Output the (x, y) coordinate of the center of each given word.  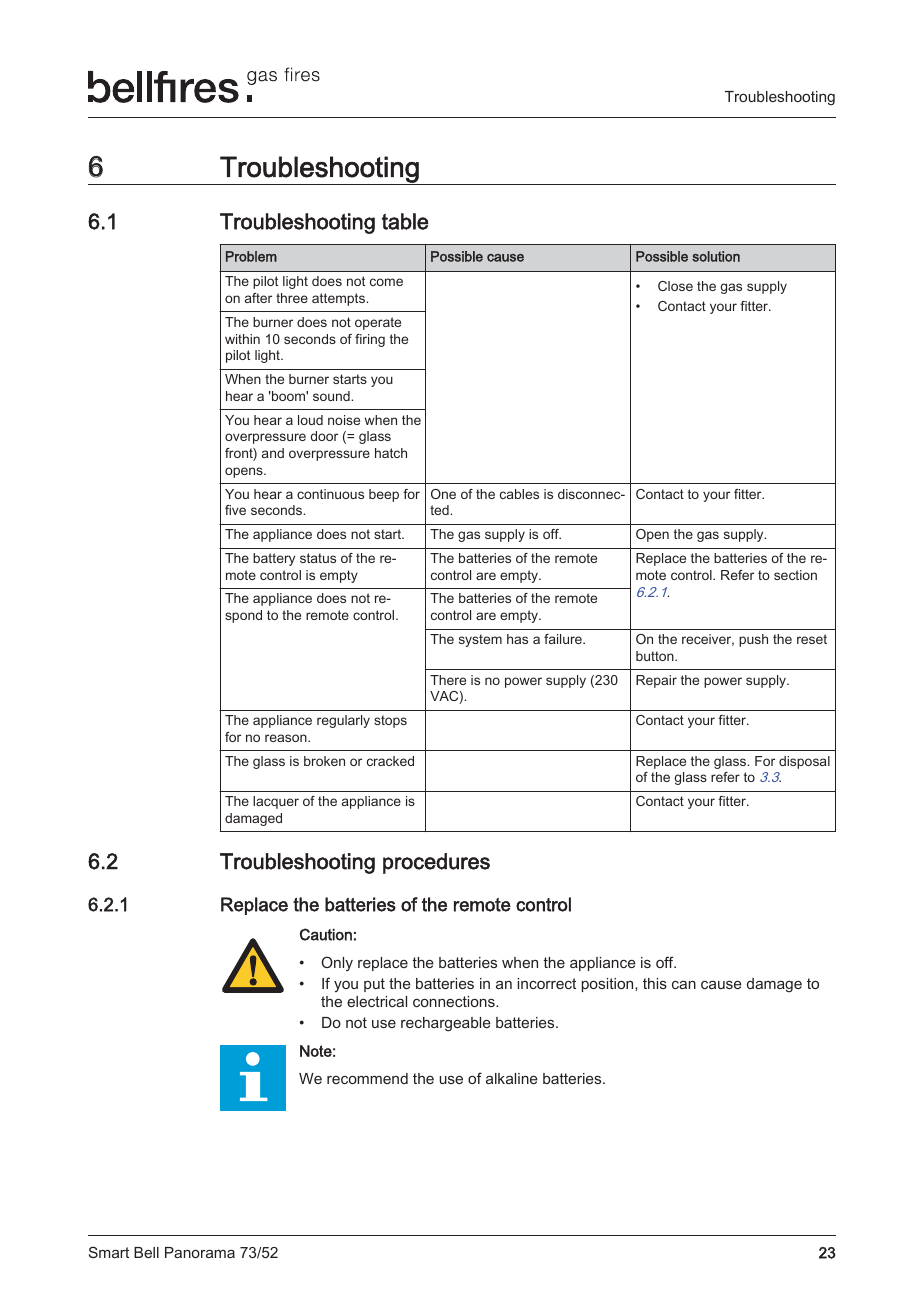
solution (716, 256)
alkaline (511, 1078)
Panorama (200, 1252)
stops (390, 721)
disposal (804, 762)
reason (287, 738)
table (405, 221)
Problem (251, 256)
